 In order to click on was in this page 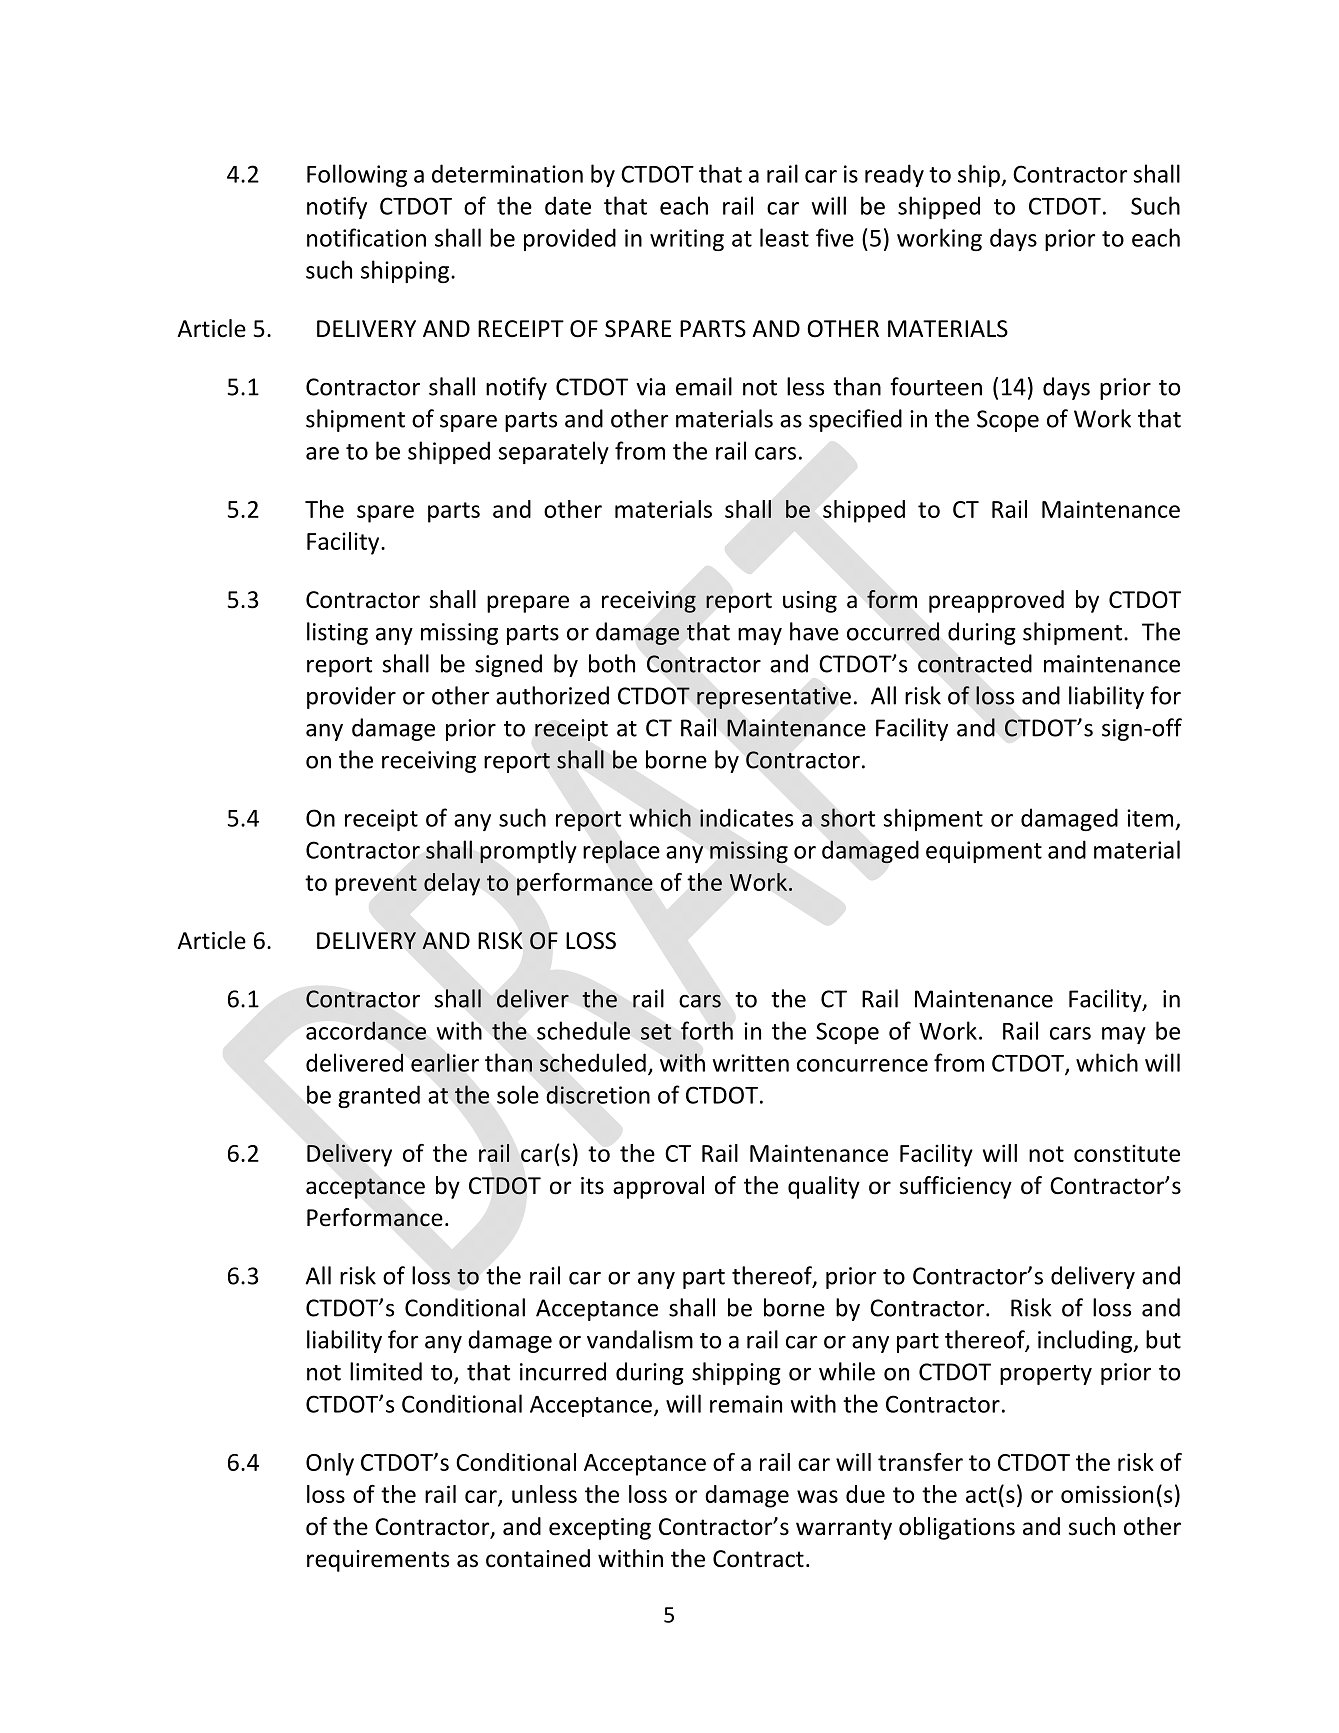, I will do `click(817, 1496)`.
